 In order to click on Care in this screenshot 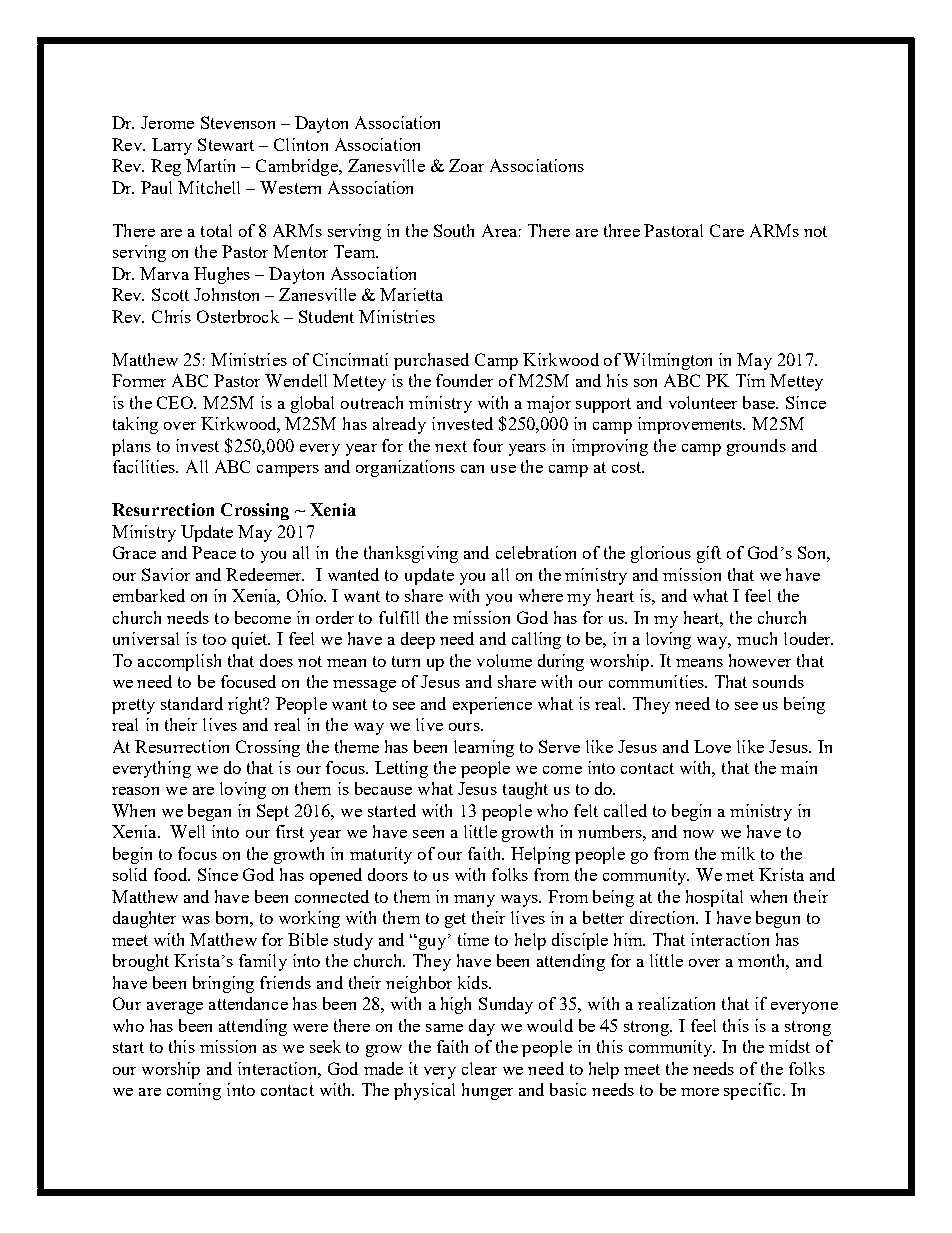, I will do `click(727, 230)`.
